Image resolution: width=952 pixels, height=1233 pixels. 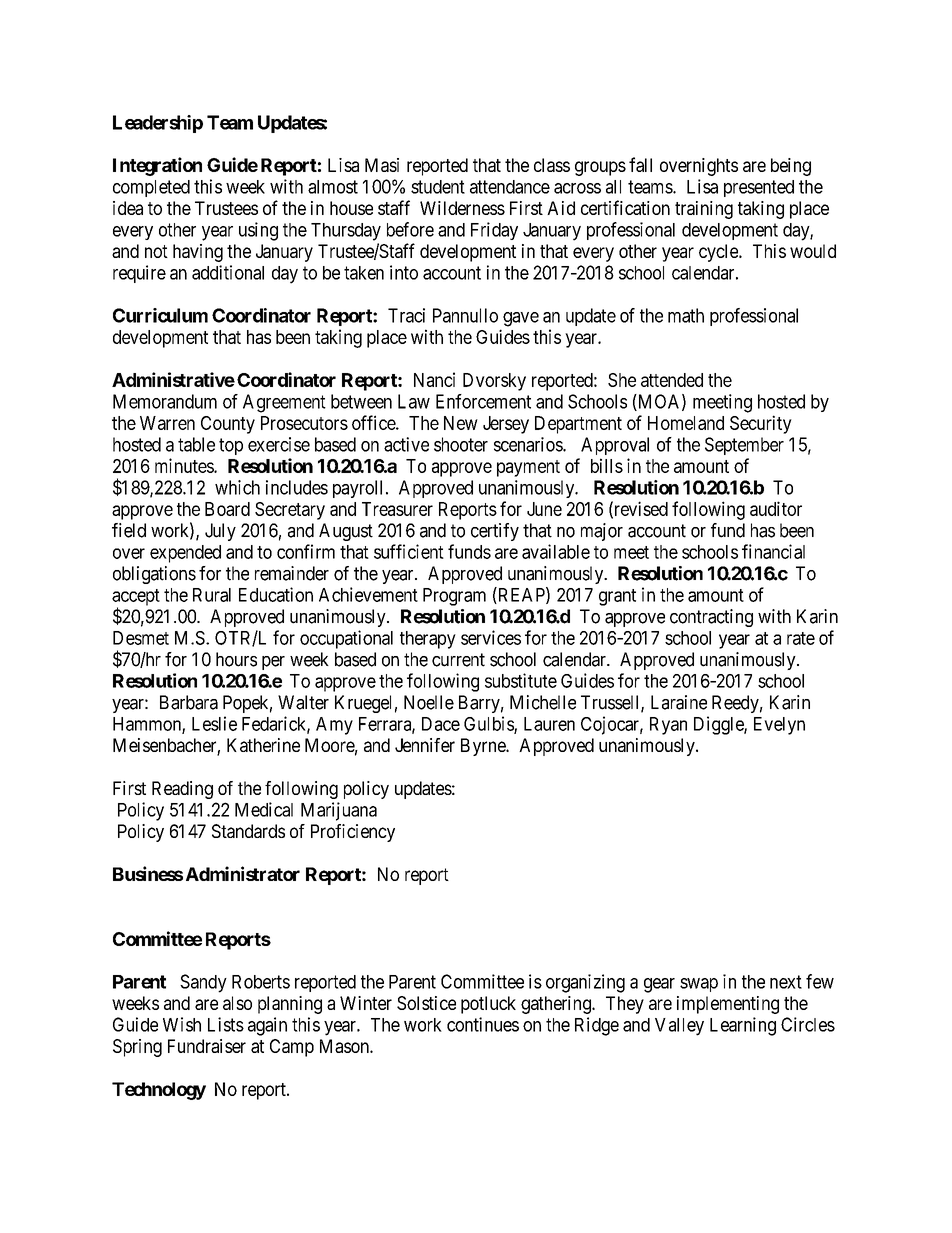 I want to click on student, so click(x=438, y=187).
